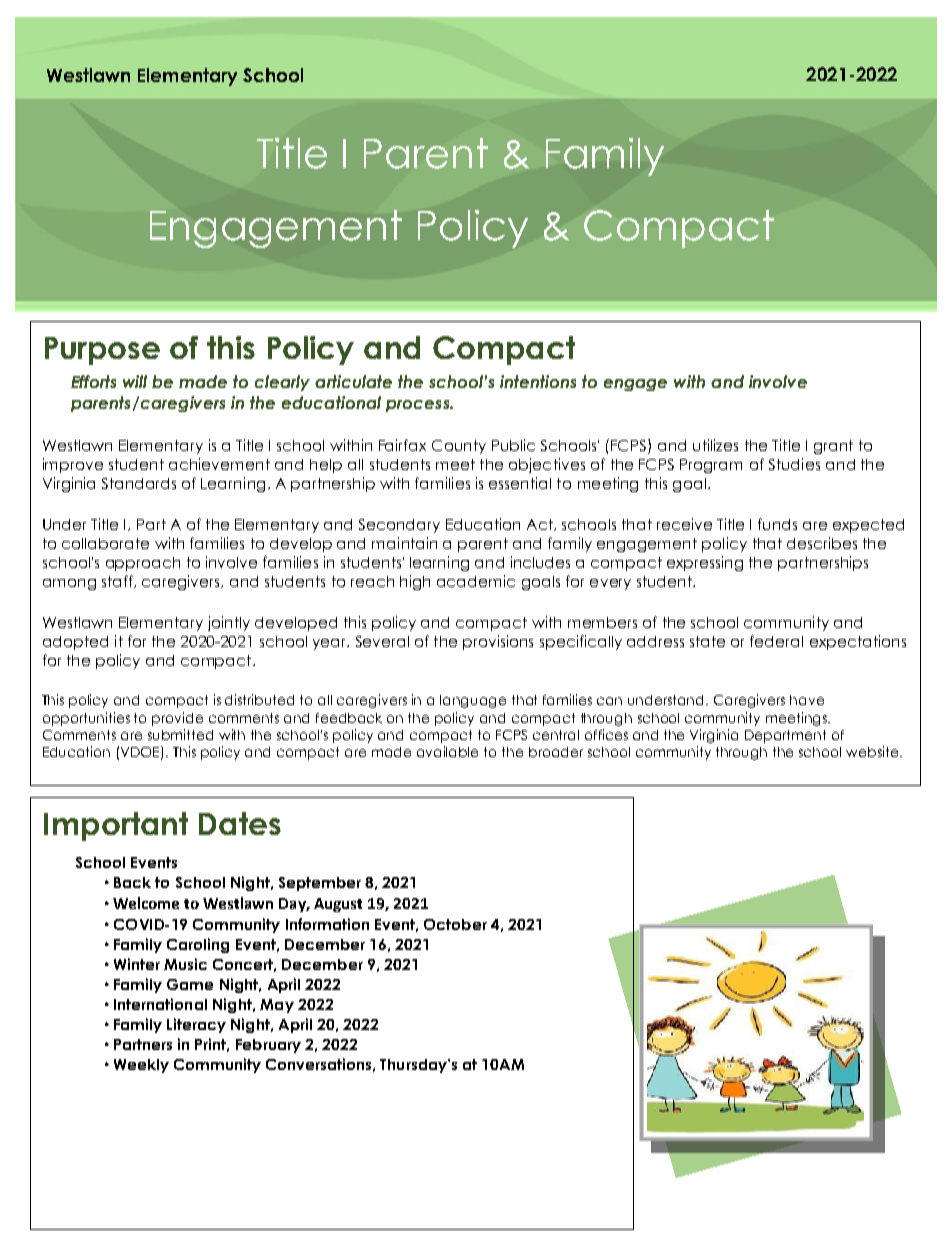 This screenshot has height=1233, width=952. What do you see at coordinates (538, 381) in the screenshot?
I see `intentions` at bounding box center [538, 381].
